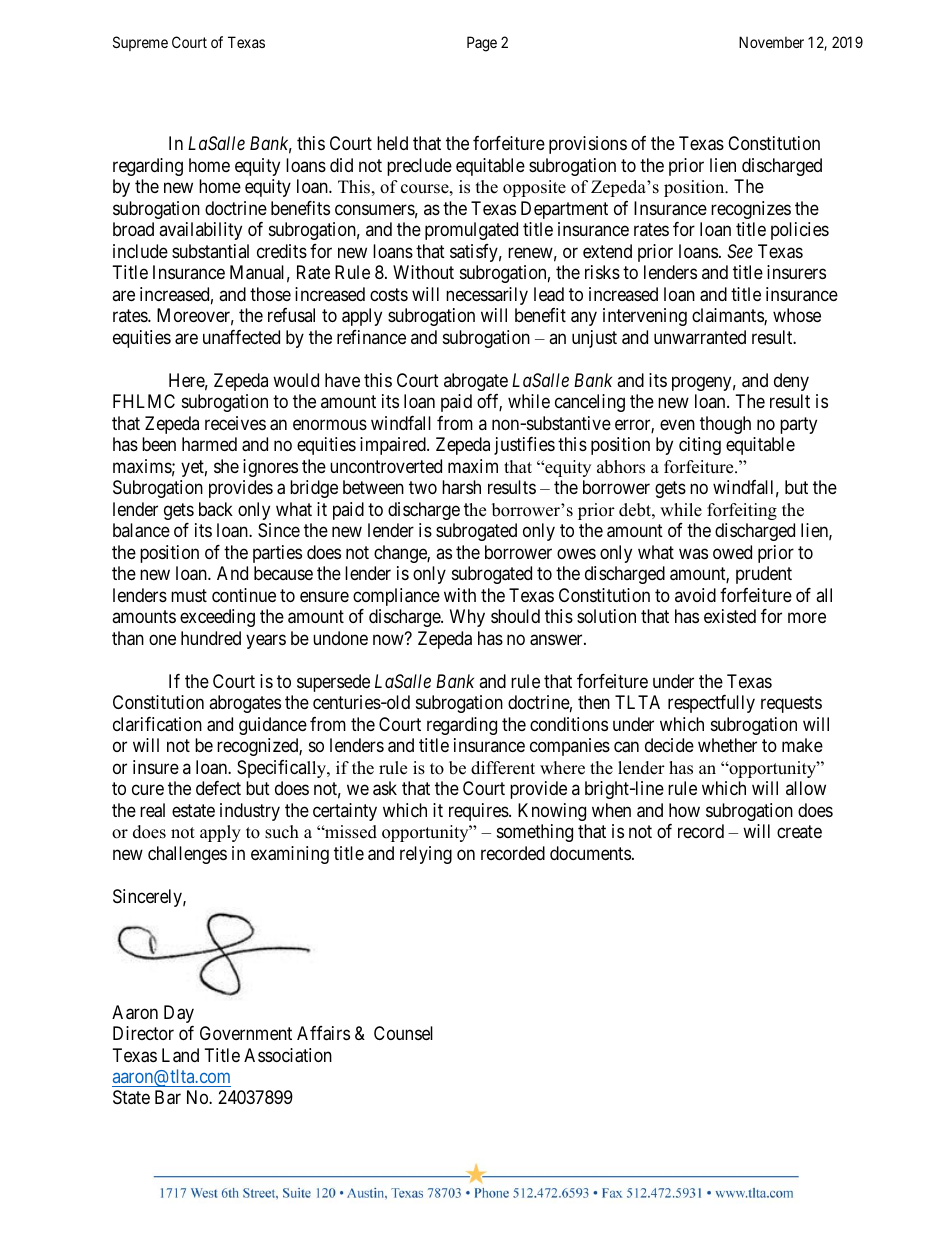 This document has width=952, height=1233. What do you see at coordinates (732, 552) in the document?
I see `owed` at bounding box center [732, 552].
